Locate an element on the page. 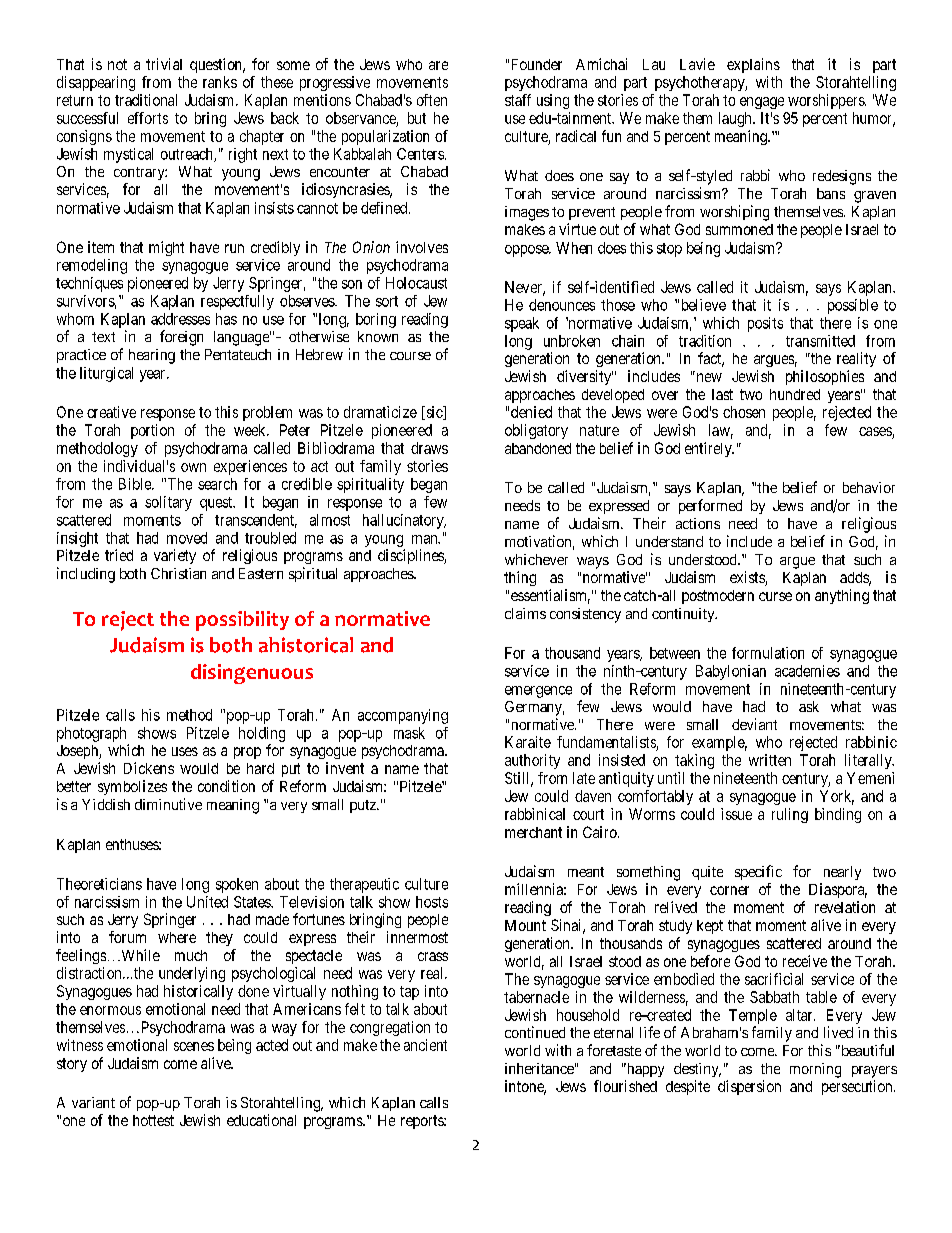  efforts is located at coordinates (148, 118).
